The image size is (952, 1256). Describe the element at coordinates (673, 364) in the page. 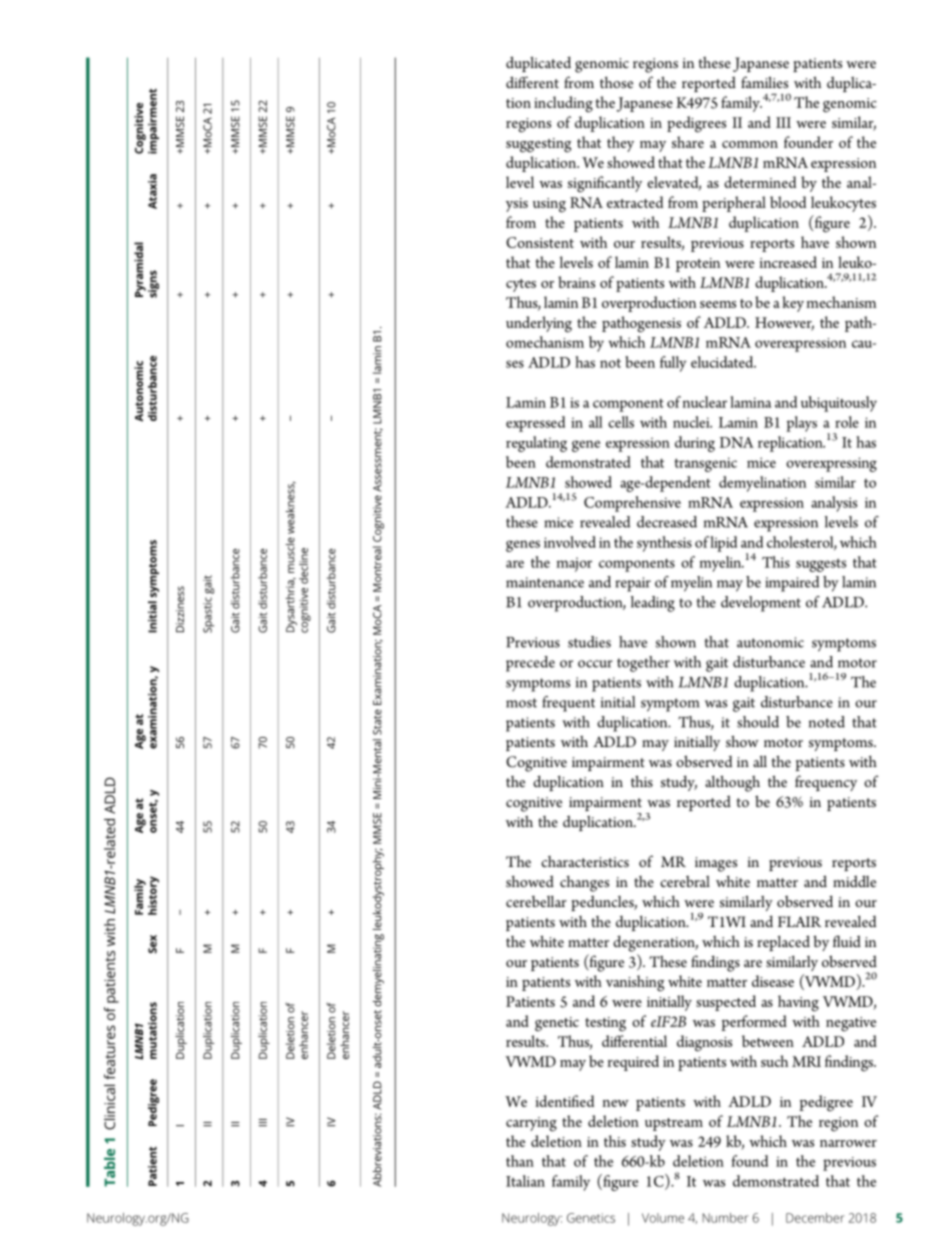

I see `fully` at that location.
